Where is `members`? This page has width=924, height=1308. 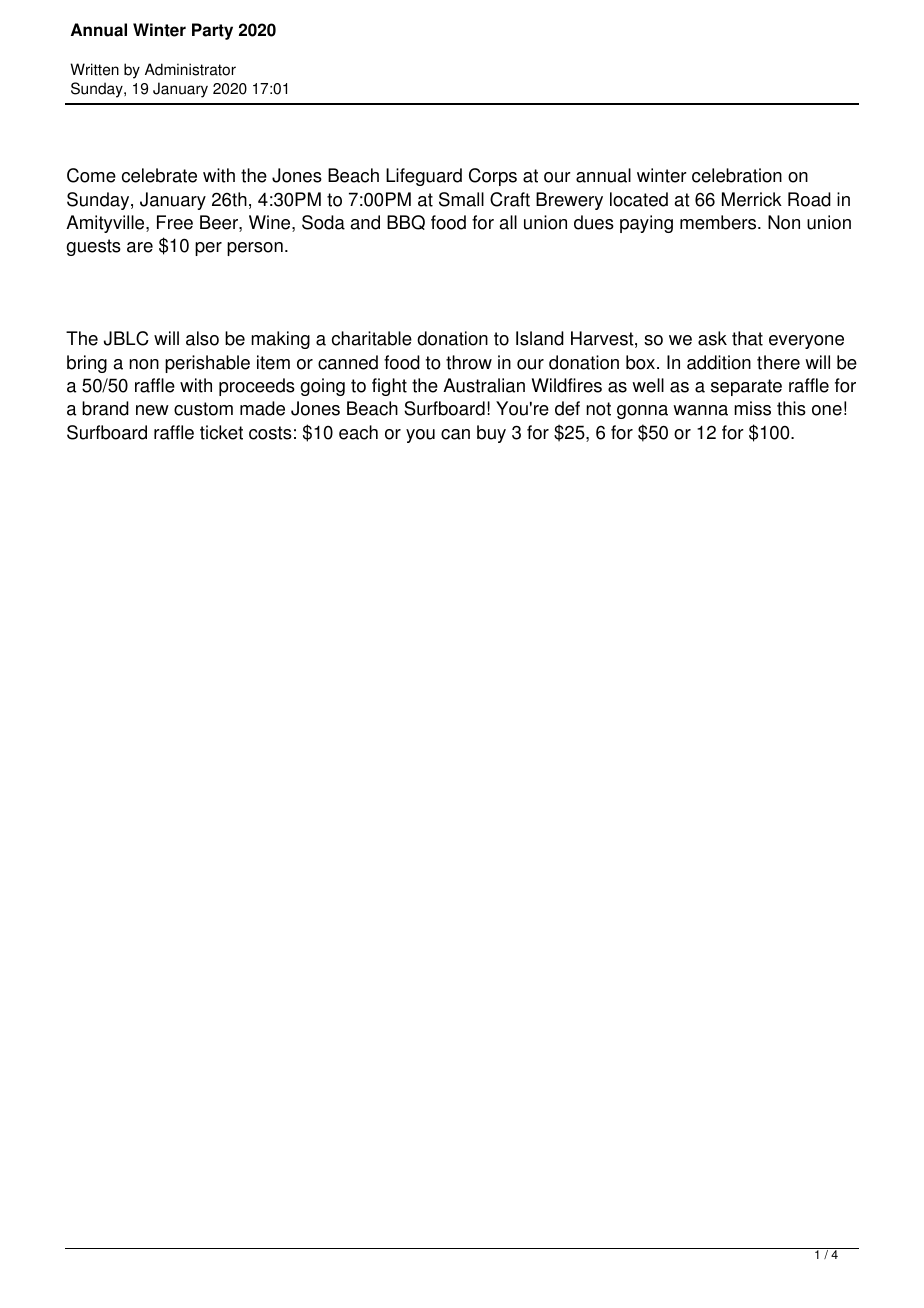 members is located at coordinates (719, 222).
